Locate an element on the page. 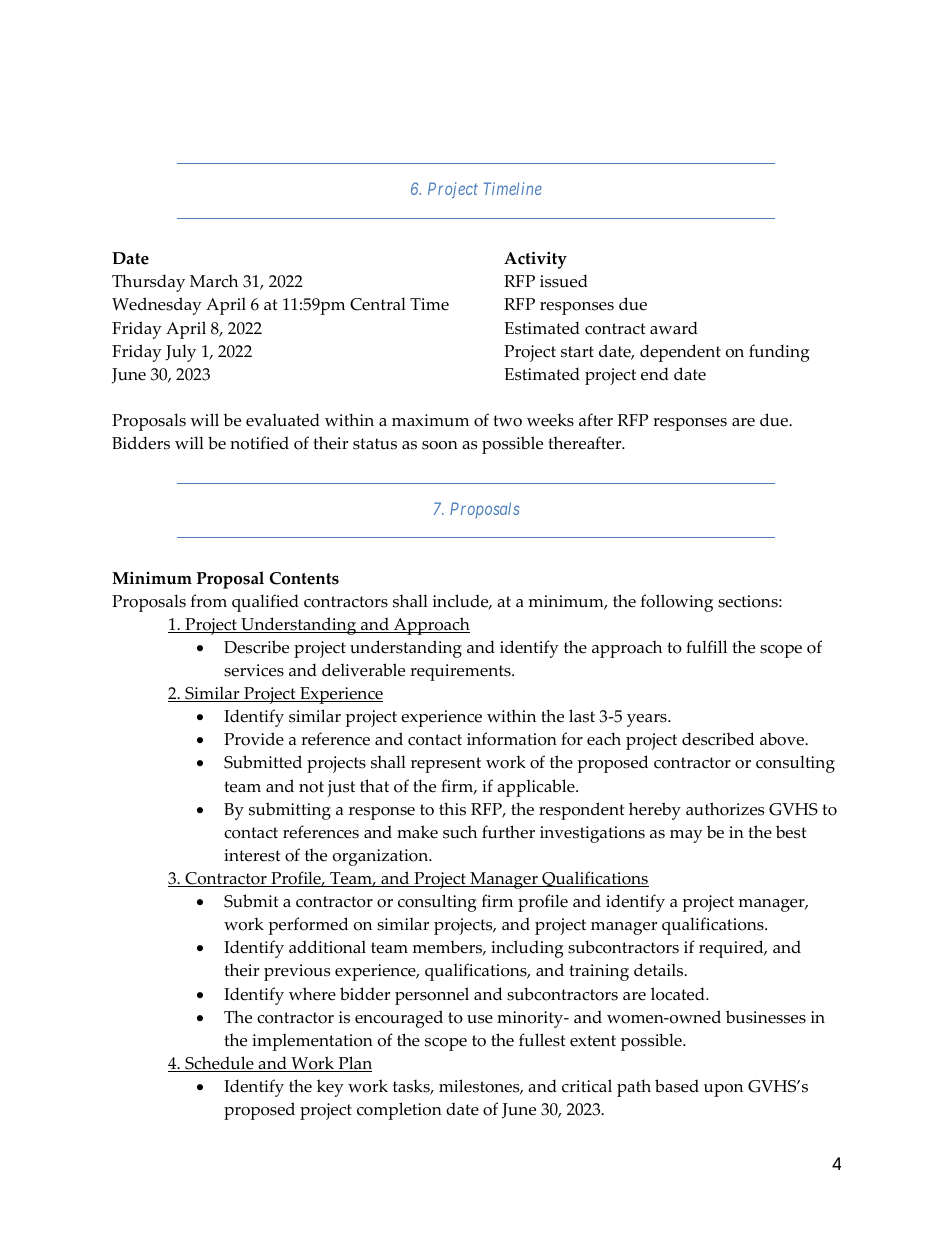 Image resolution: width=952 pixels, height=1233 pixels. Schedule is located at coordinates (219, 1064).
